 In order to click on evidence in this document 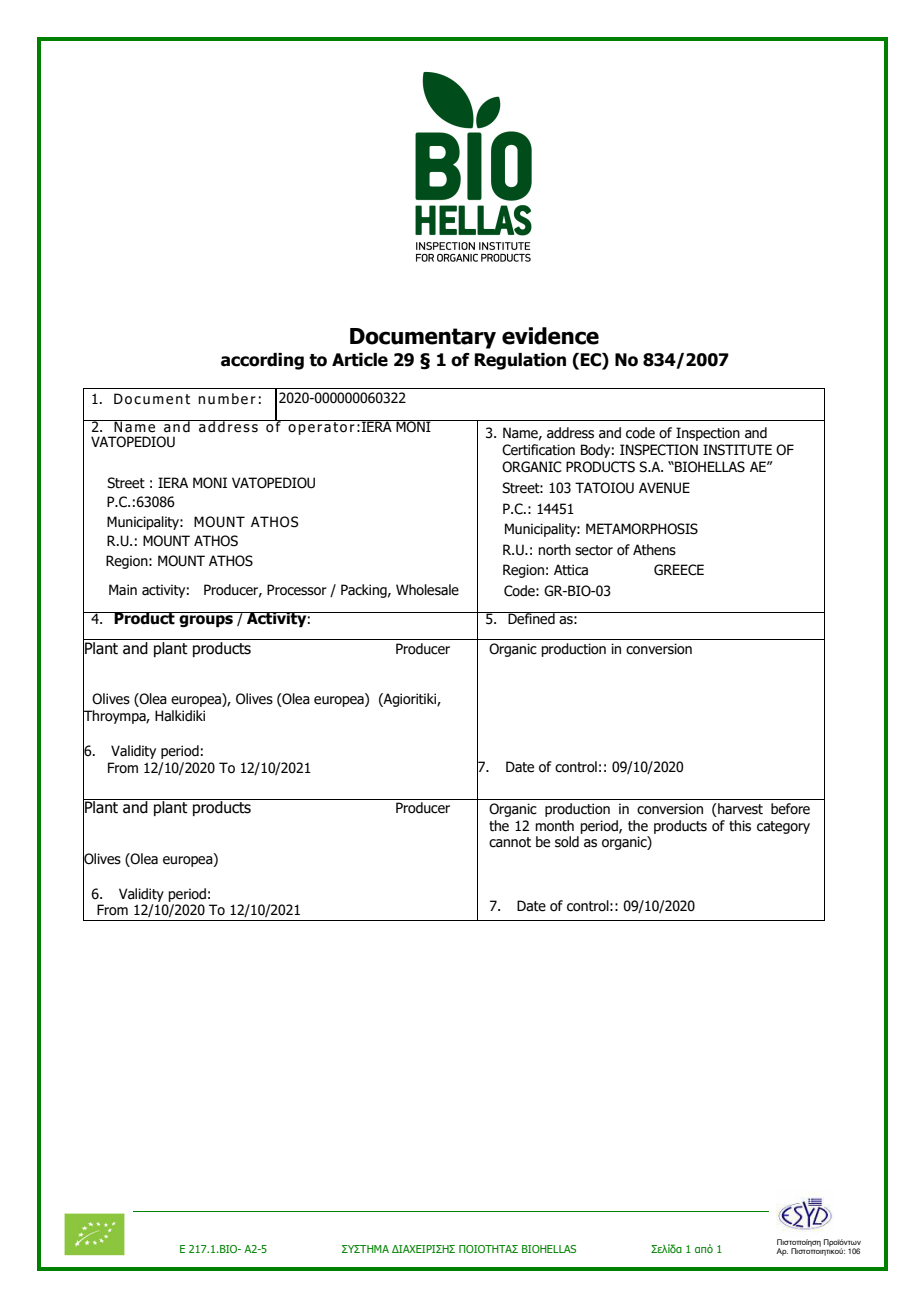, I will do `click(550, 336)`.
